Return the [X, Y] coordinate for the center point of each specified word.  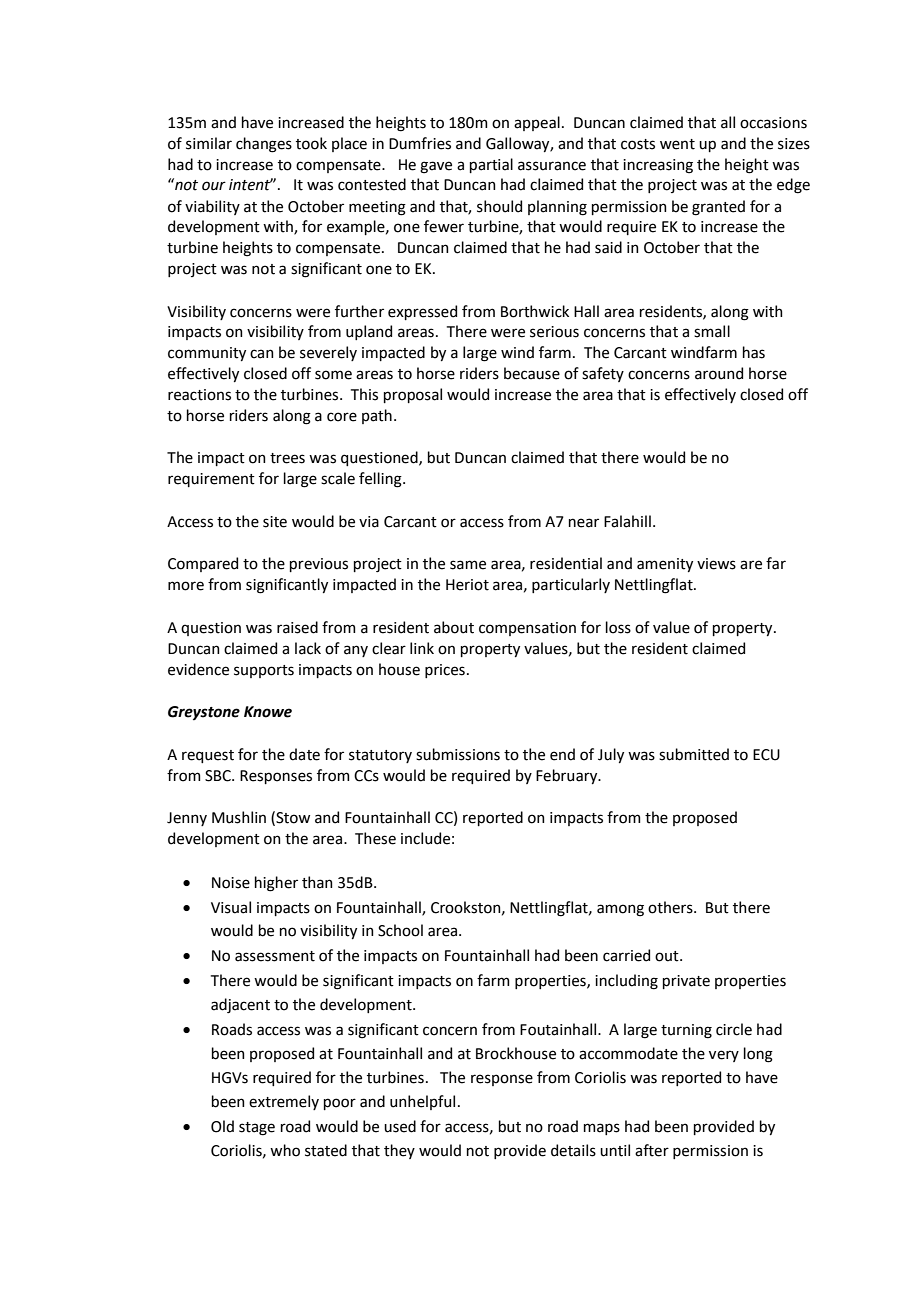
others [671, 907]
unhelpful [422, 1102]
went [677, 144]
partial [491, 165]
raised [297, 627]
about [454, 627]
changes [264, 145]
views [716, 564]
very [724, 1056]
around [719, 373]
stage [257, 1129]
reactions [199, 395]
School [400, 930]
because [532, 373]
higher [276, 884]
